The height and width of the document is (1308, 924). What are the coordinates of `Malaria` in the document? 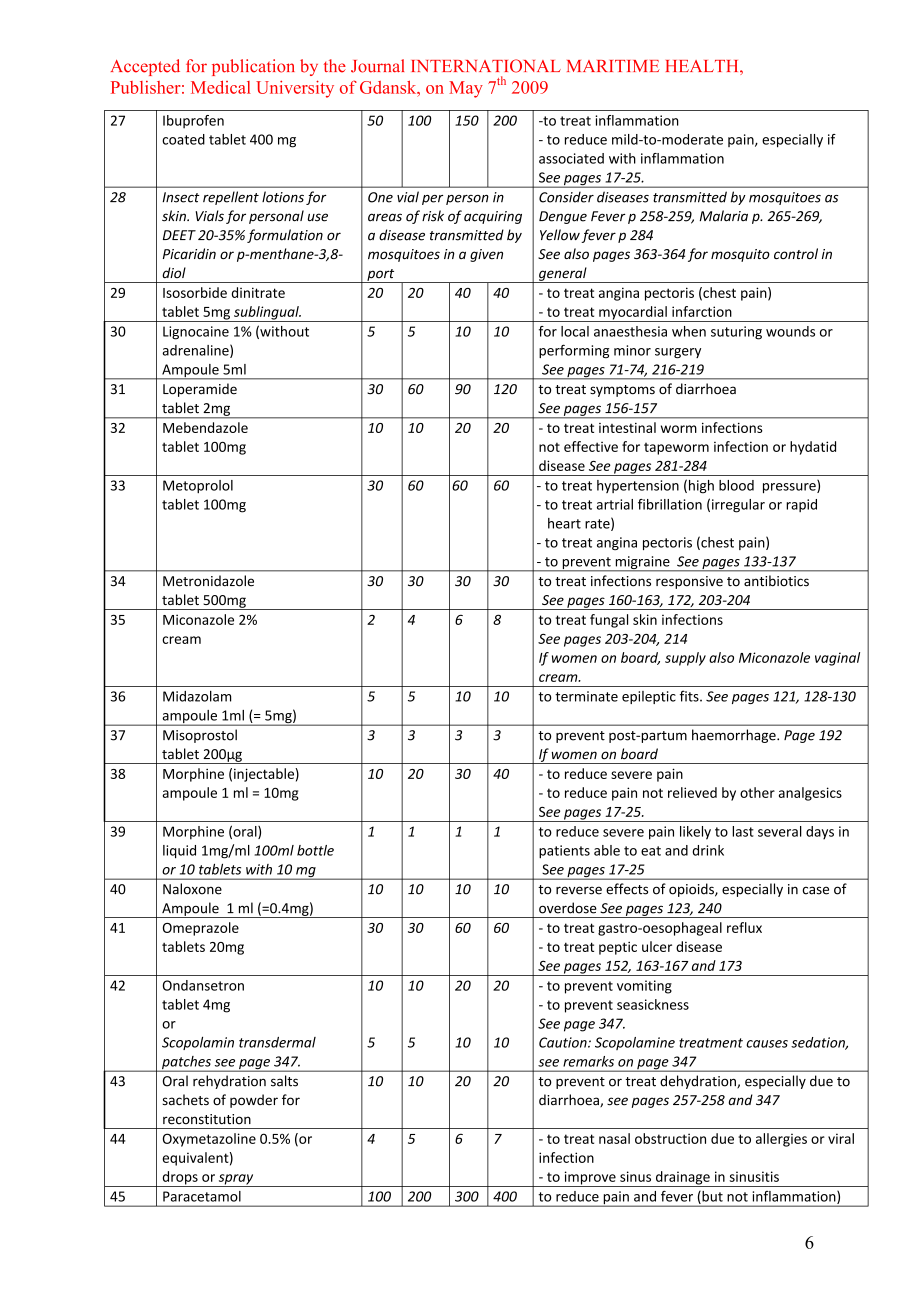 It's located at (724, 216).
